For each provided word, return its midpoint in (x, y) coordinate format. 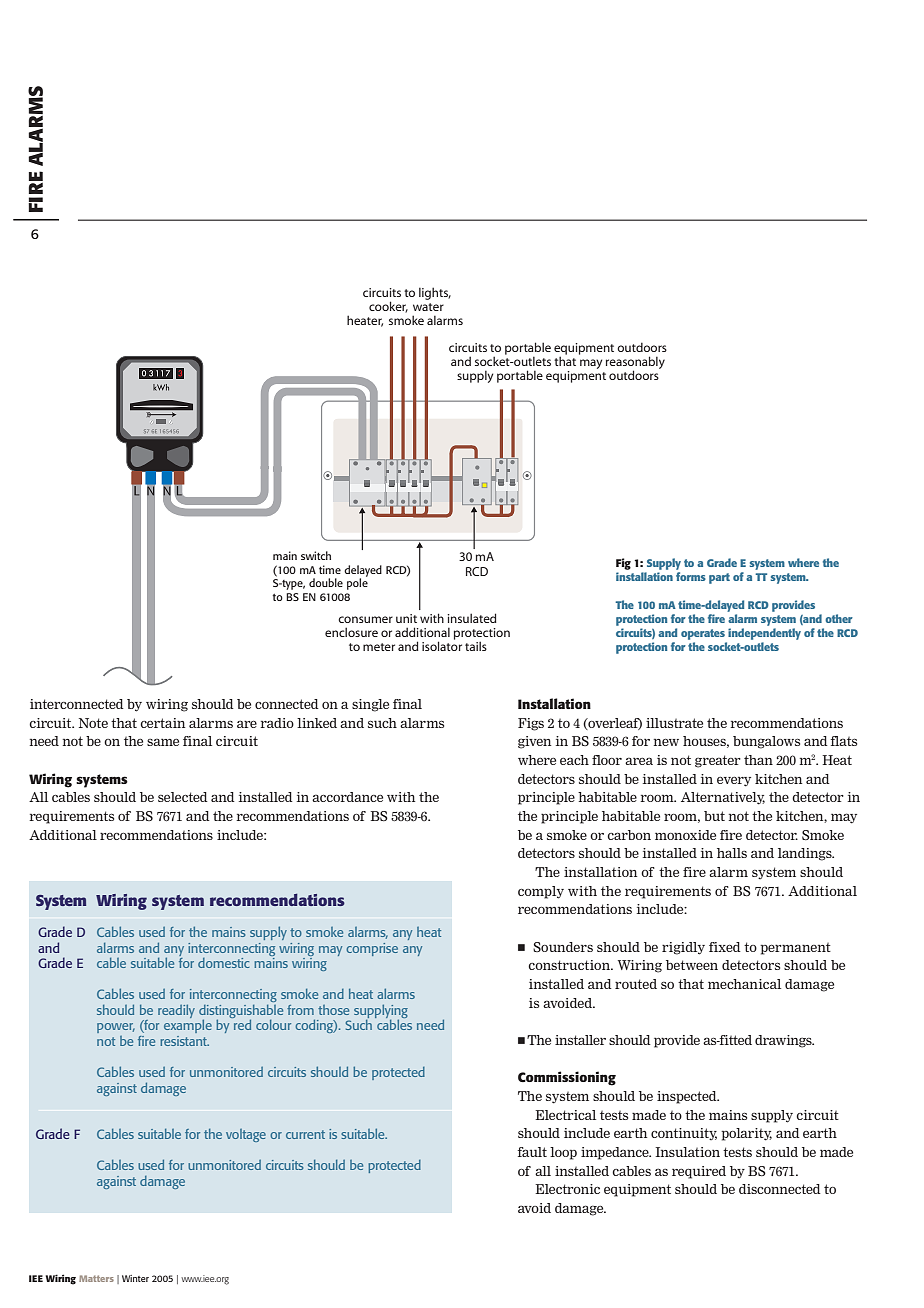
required (699, 1172)
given (534, 742)
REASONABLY (635, 363)
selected (183, 797)
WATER (428, 307)
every (734, 782)
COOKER (388, 307)
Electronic (567, 1189)
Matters (96, 1278)
